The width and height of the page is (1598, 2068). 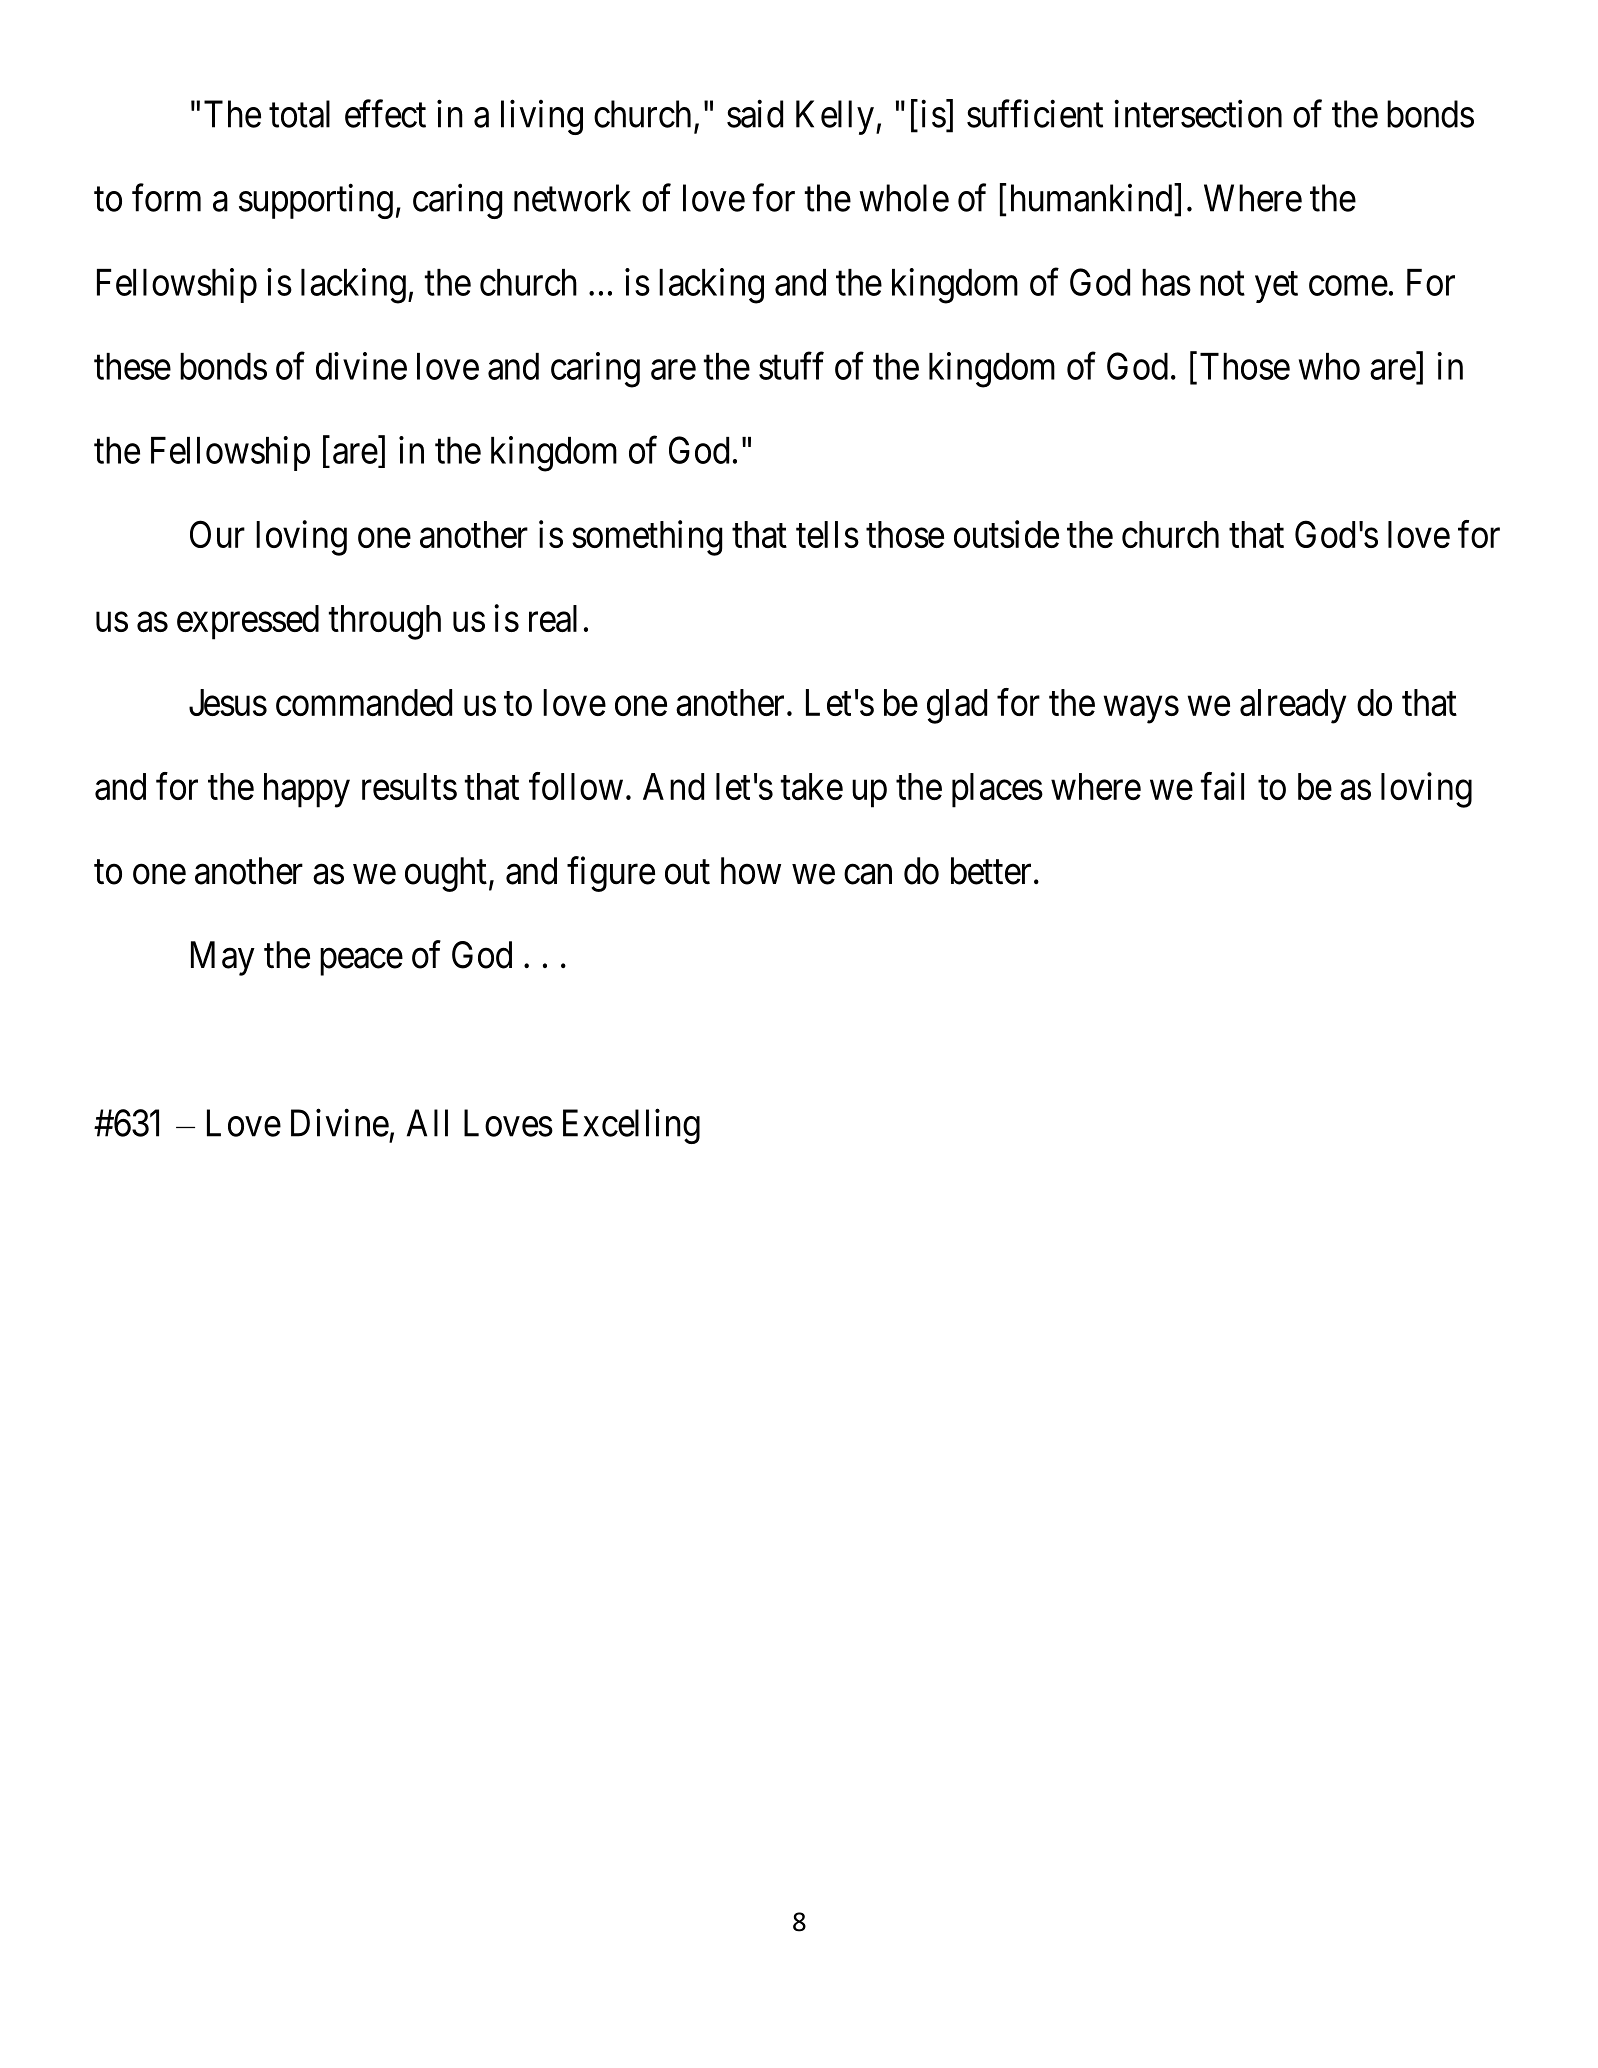 What do you see at coordinates (1198, 114) in the page?
I see `intersection` at bounding box center [1198, 114].
